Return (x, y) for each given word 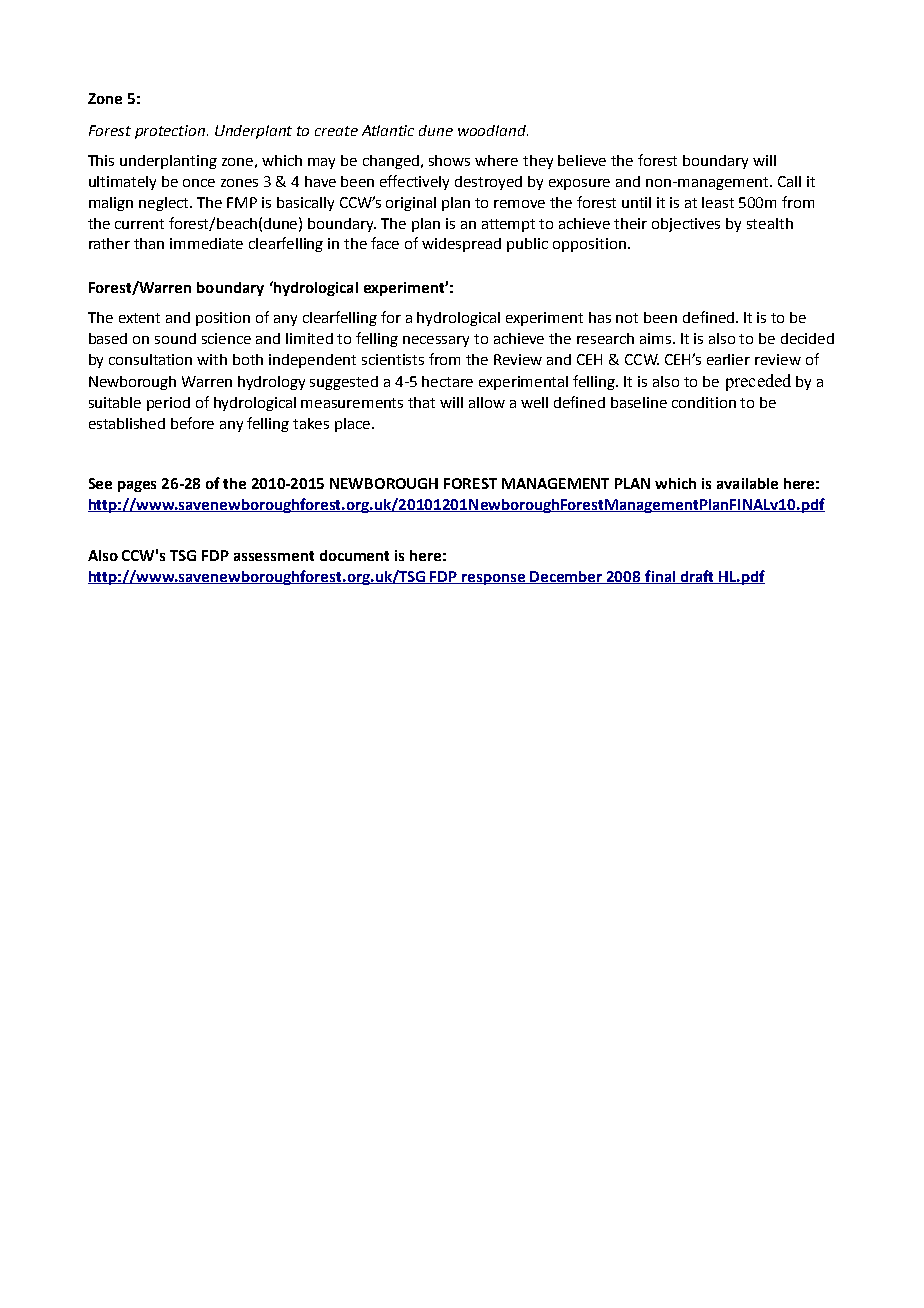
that (421, 402)
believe (582, 160)
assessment (274, 556)
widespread (461, 245)
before (192, 423)
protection (171, 132)
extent (139, 318)
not (627, 318)
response (494, 579)
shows (449, 160)
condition (704, 402)
